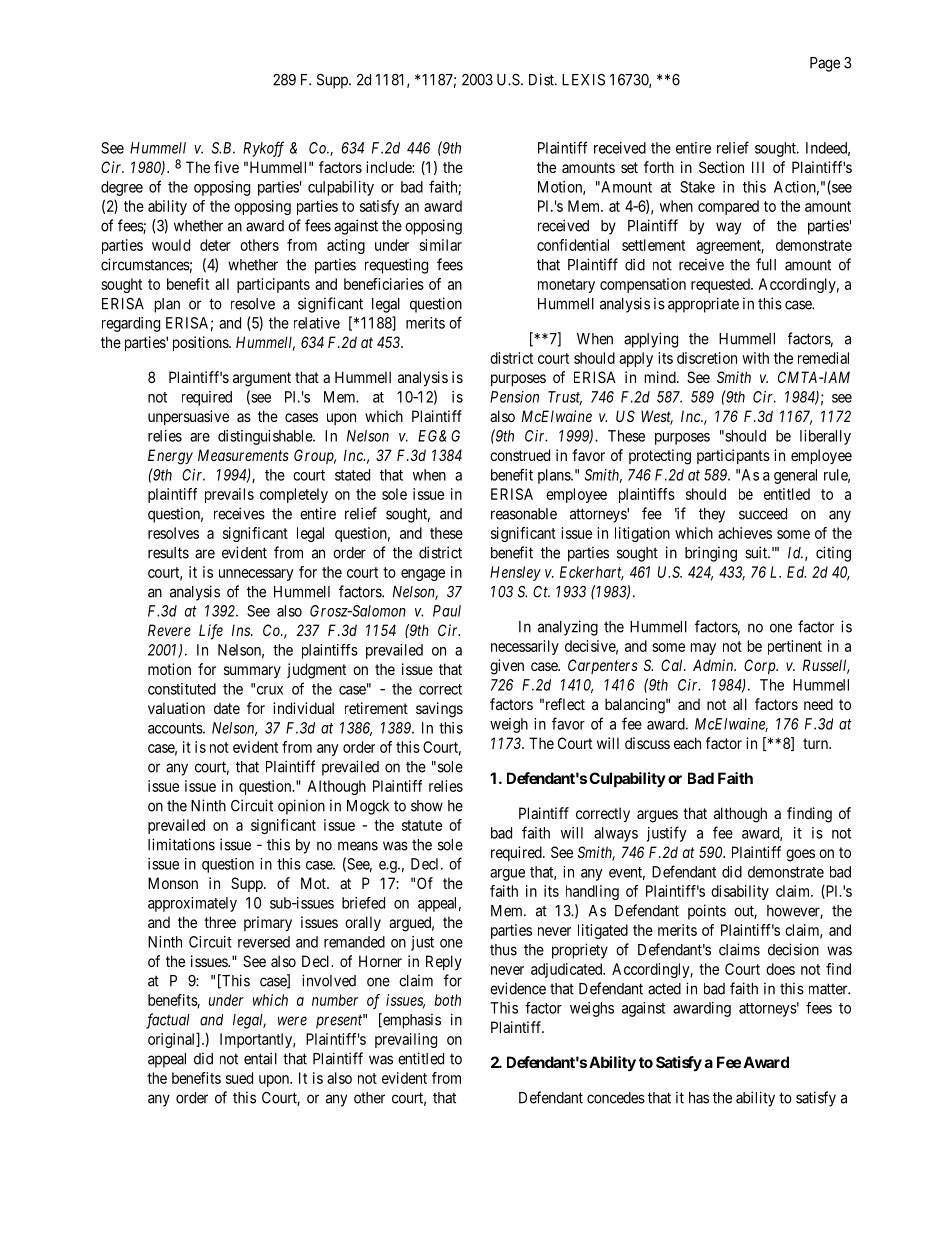 This image has width=952, height=1233. Describe the element at coordinates (226, 167) in the image. I see `five` at that location.
